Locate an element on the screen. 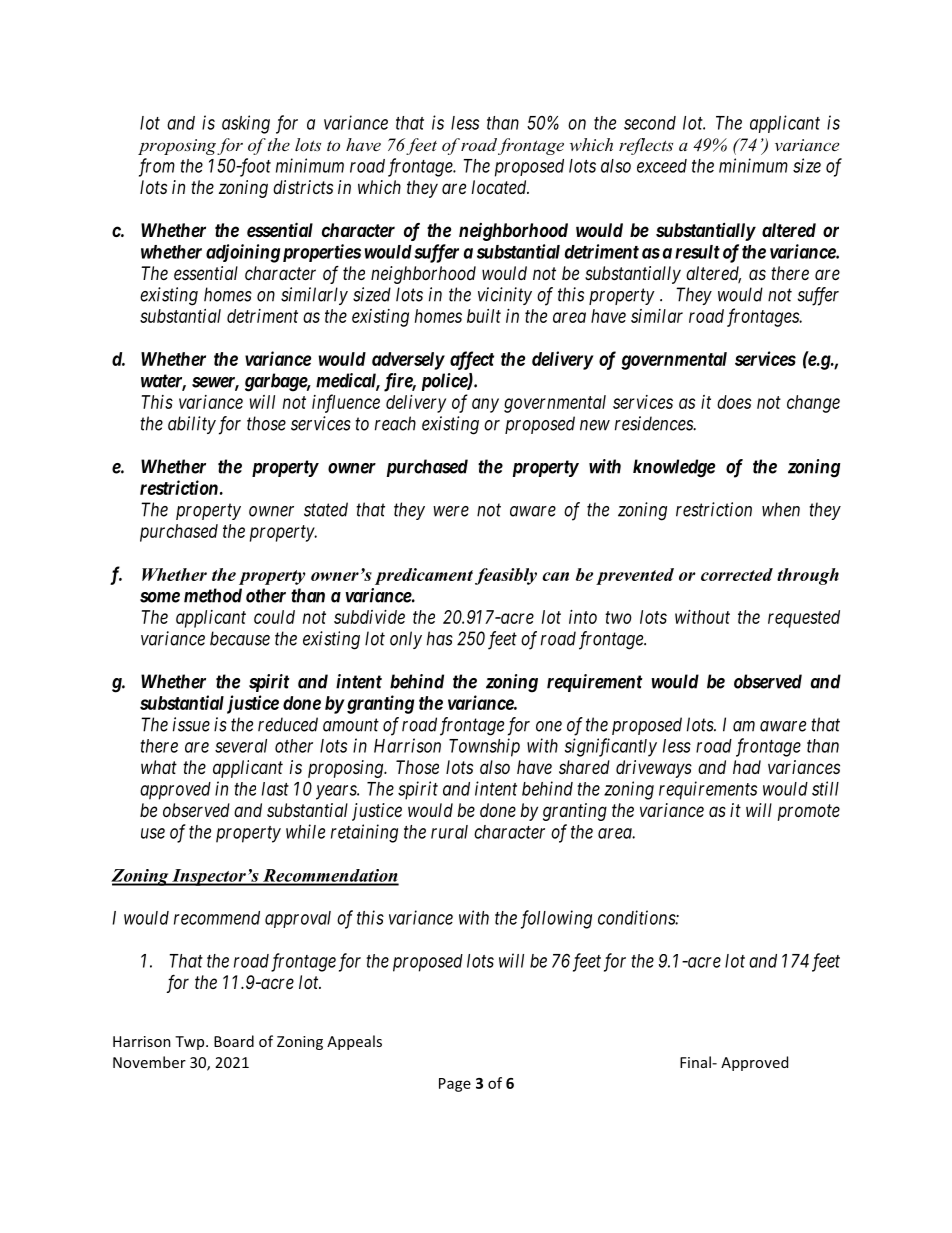  asking is located at coordinates (246, 124).
